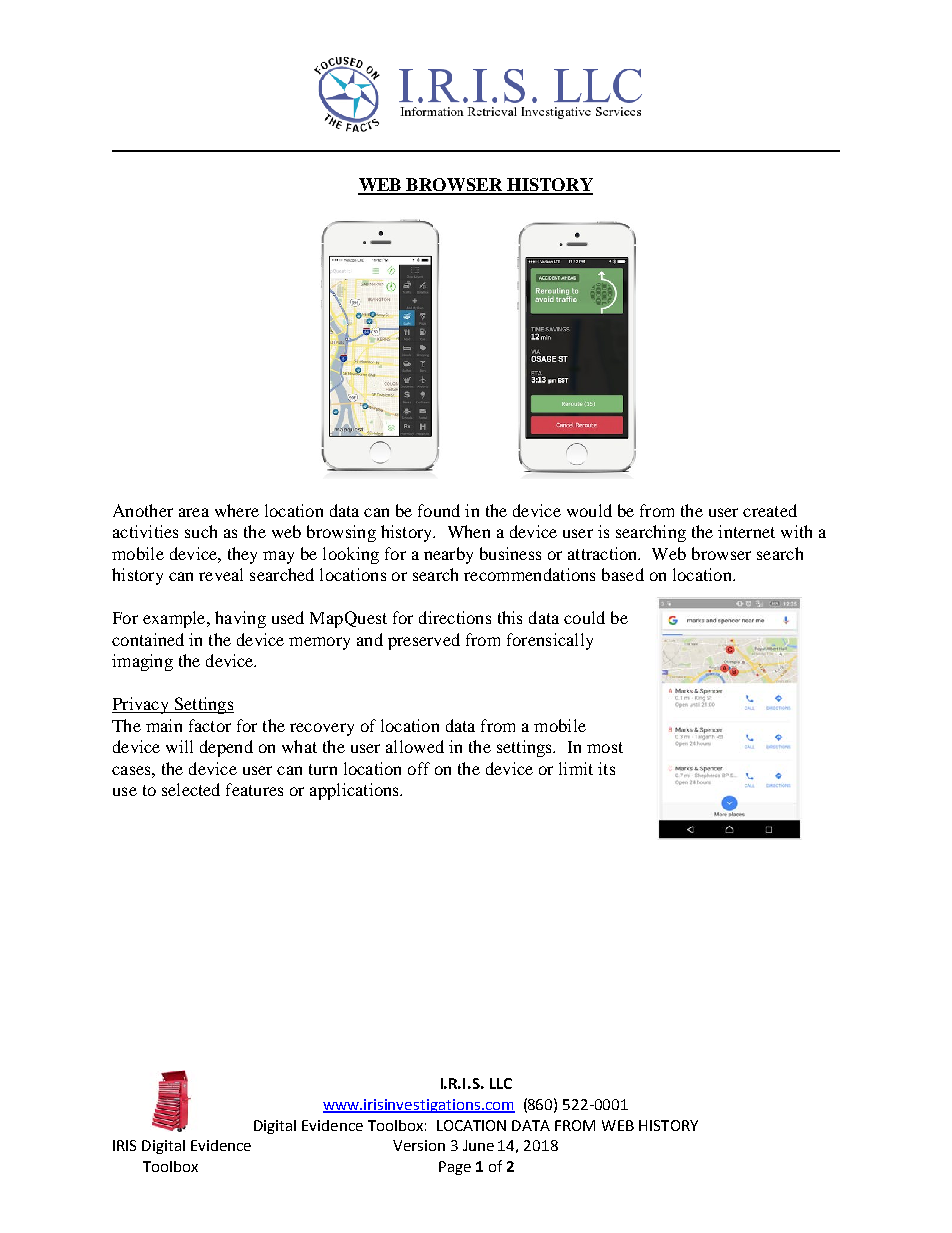  What do you see at coordinates (201, 531) in the image?
I see `such` at bounding box center [201, 531].
